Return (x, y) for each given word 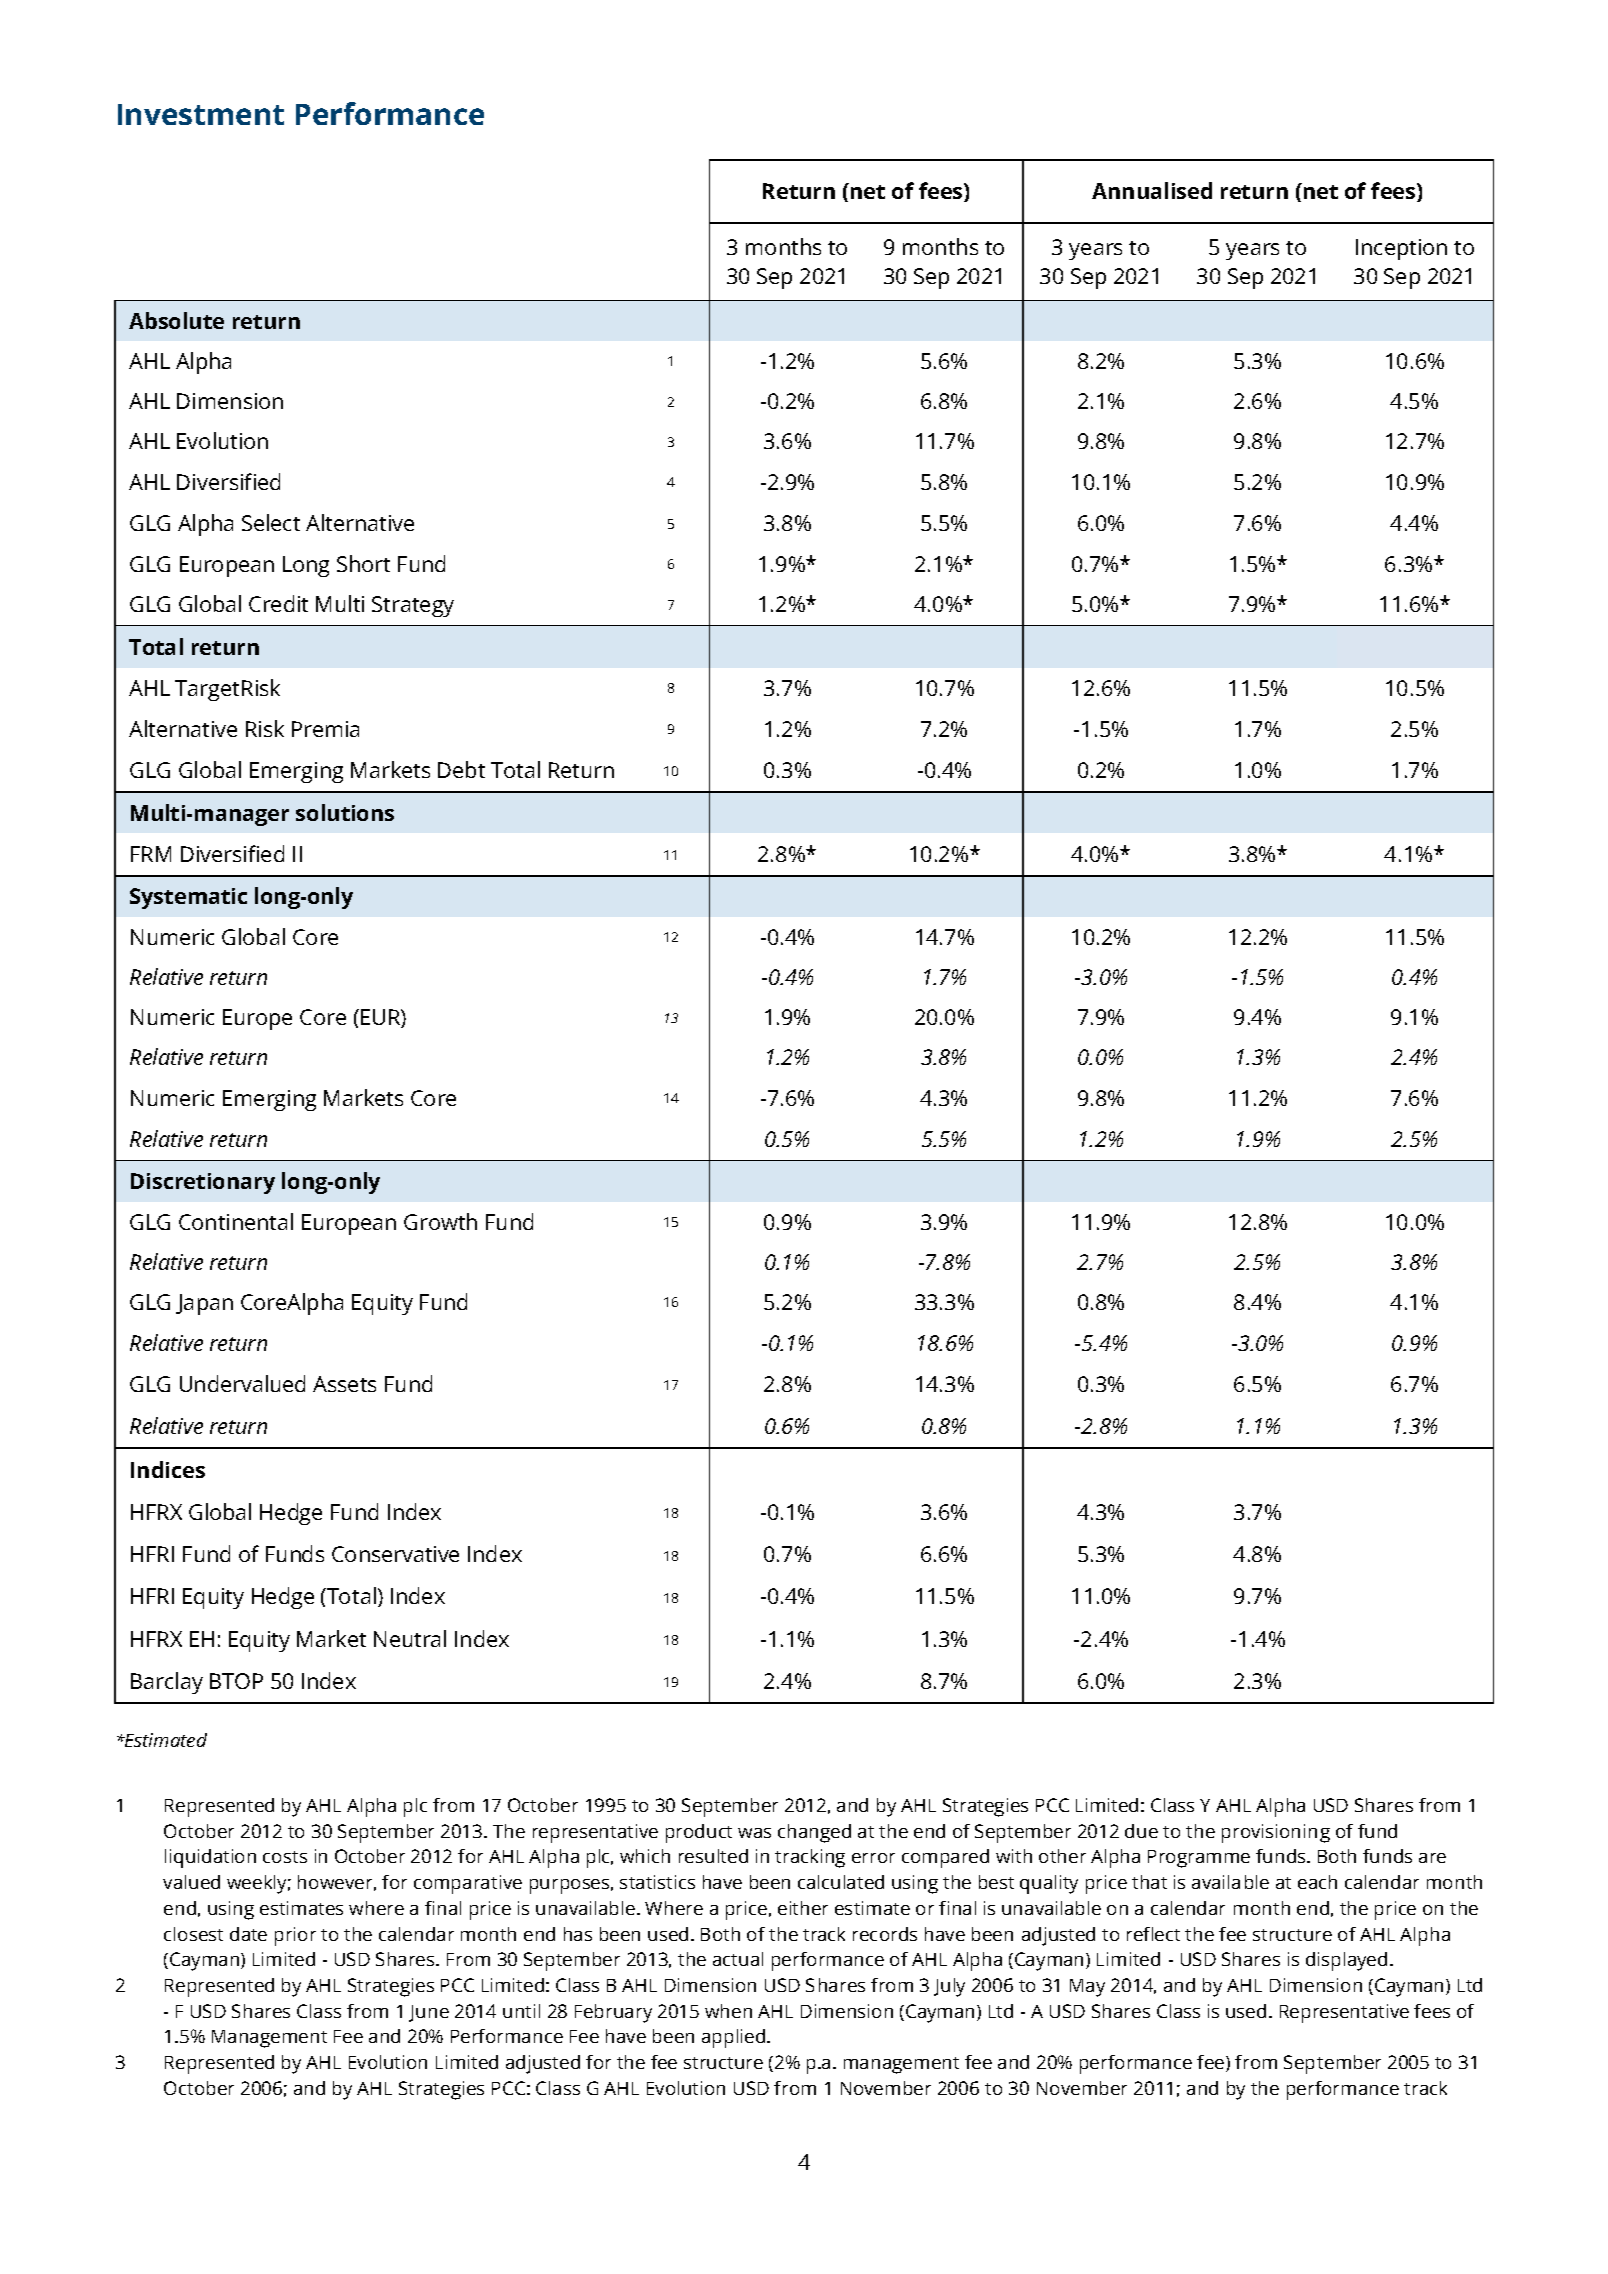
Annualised (1152, 190)
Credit (278, 603)
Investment (201, 114)
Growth (440, 1221)
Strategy (413, 606)
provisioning (1276, 1833)
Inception (1401, 249)
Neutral (410, 1638)
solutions (345, 812)
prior (295, 1936)
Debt (461, 769)
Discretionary (203, 1183)
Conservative (395, 1554)
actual (738, 1959)
